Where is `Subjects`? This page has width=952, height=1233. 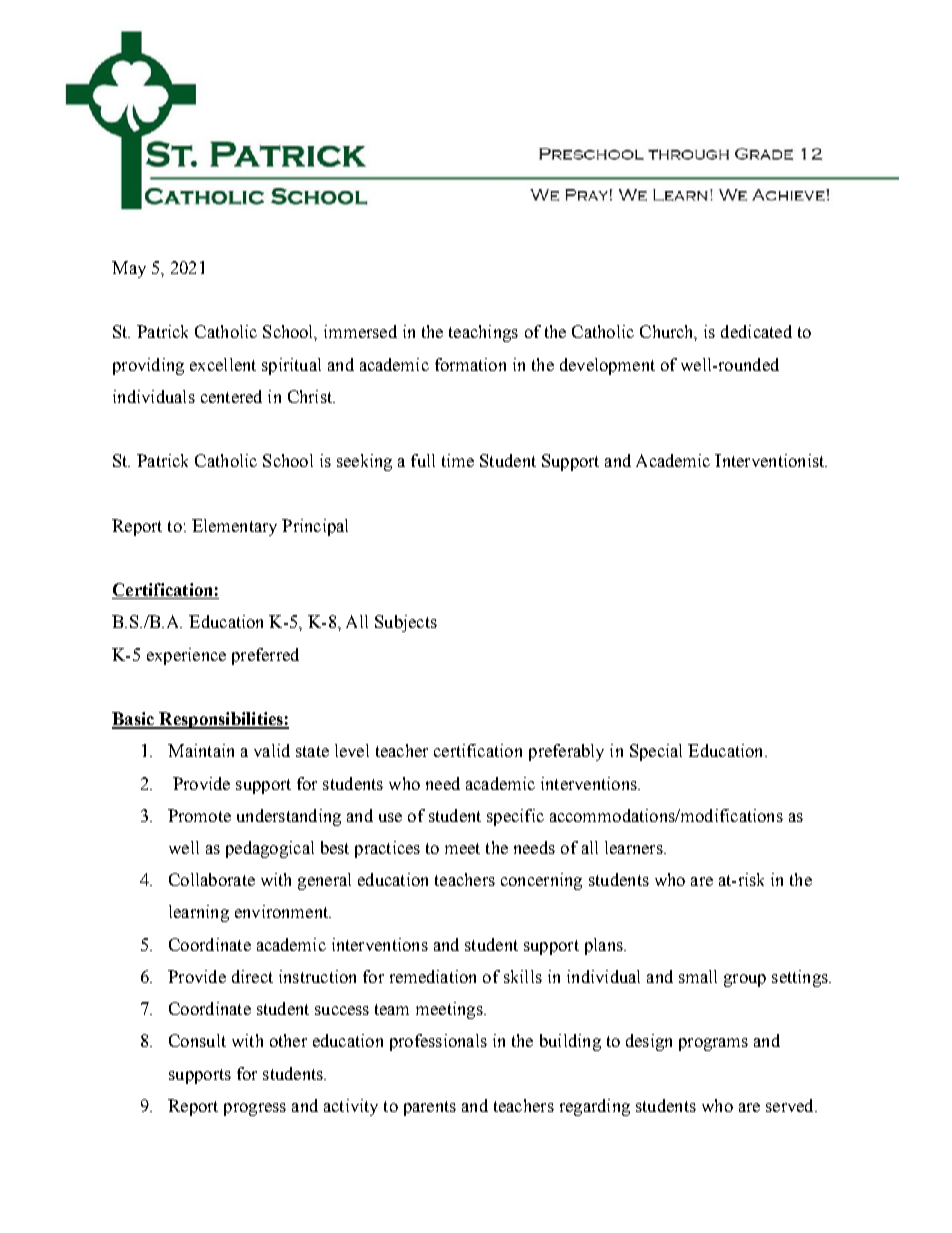 Subjects is located at coordinates (406, 623).
